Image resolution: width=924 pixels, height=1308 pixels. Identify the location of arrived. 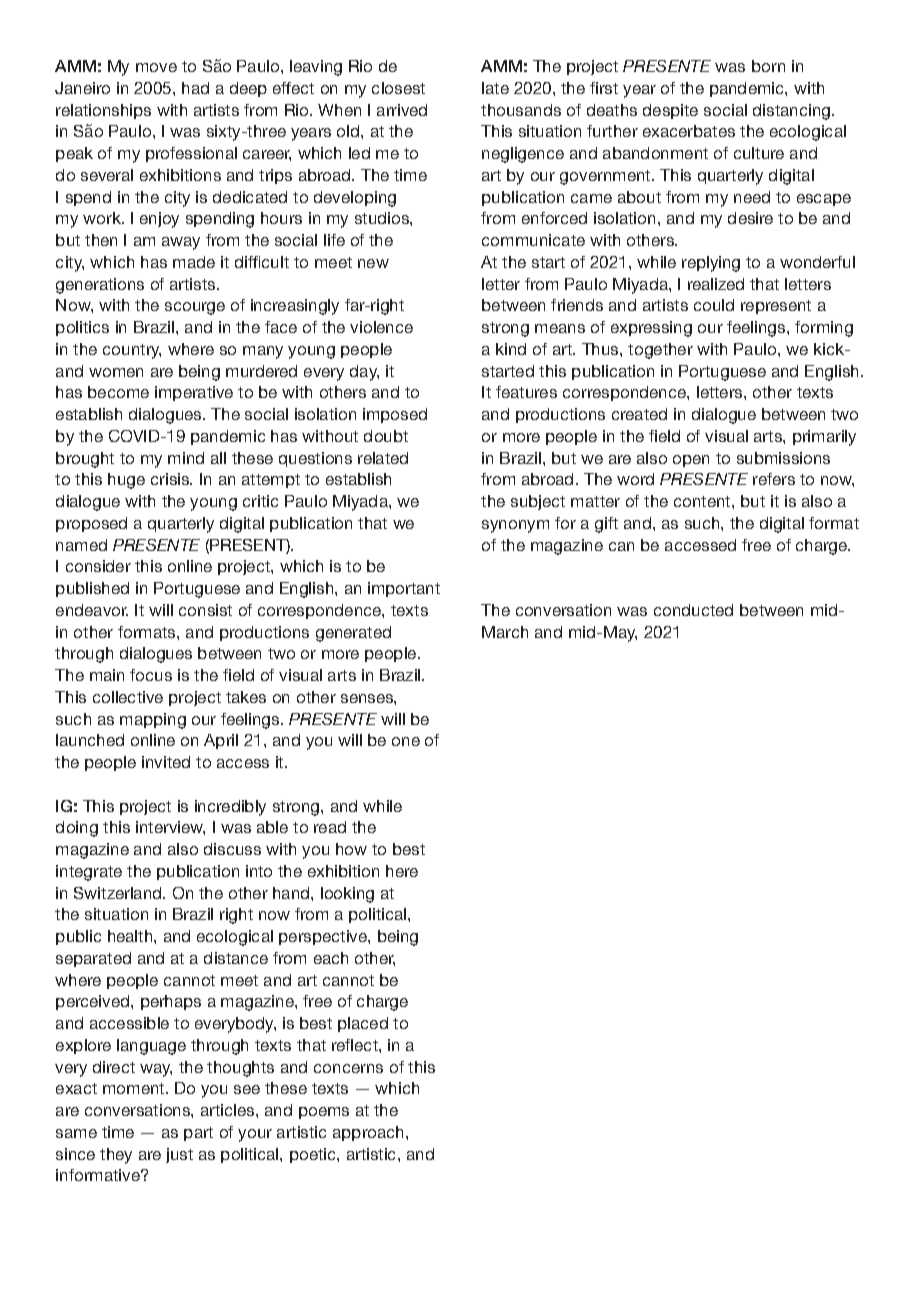
(402, 110).
